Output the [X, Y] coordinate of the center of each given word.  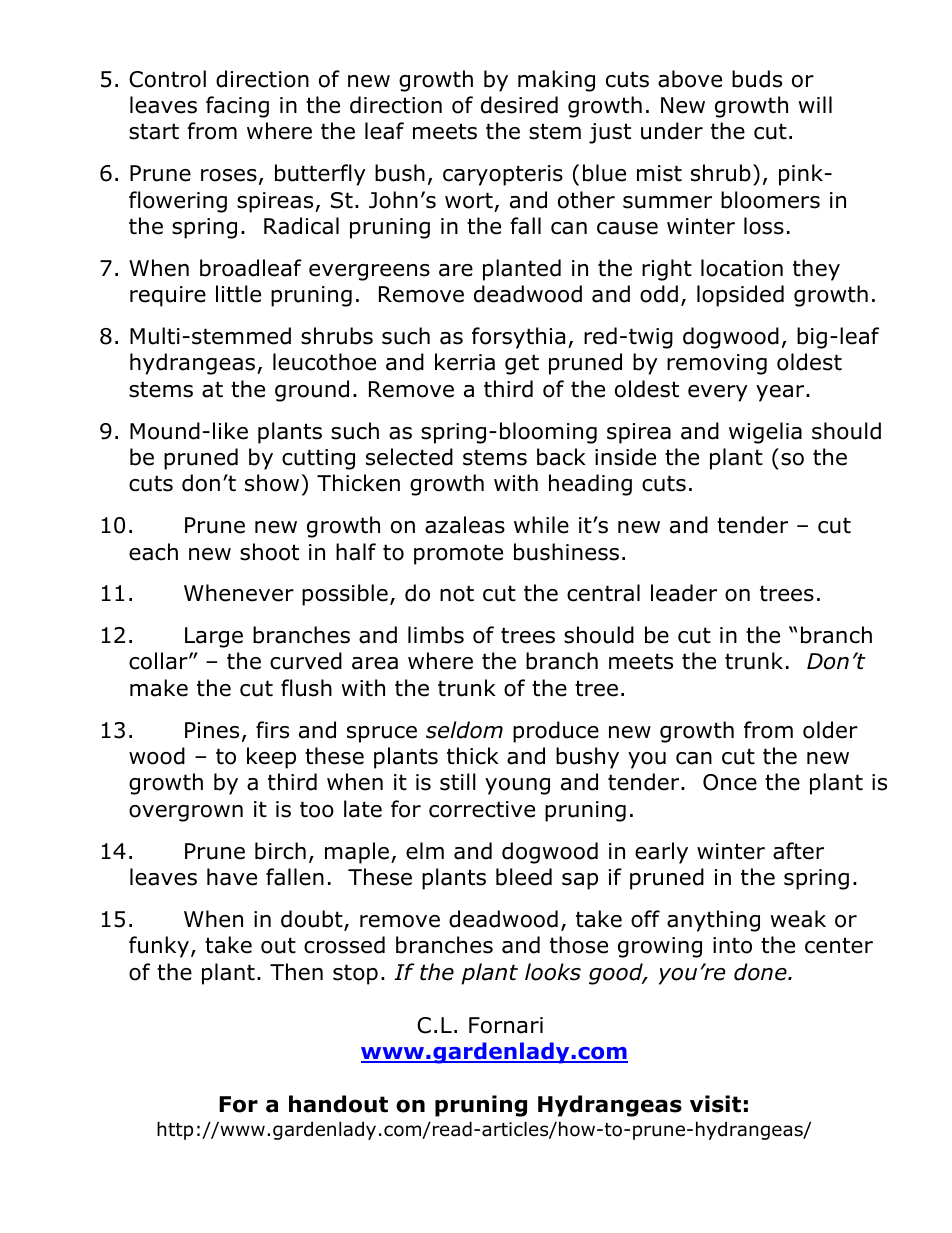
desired [519, 105]
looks [553, 972]
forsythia [518, 338]
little [238, 294]
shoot [269, 552]
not [457, 593]
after [798, 851]
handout [338, 1104]
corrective [482, 809]
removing [717, 364]
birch [280, 851]
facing [237, 107]
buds [757, 79]
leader [684, 593]
